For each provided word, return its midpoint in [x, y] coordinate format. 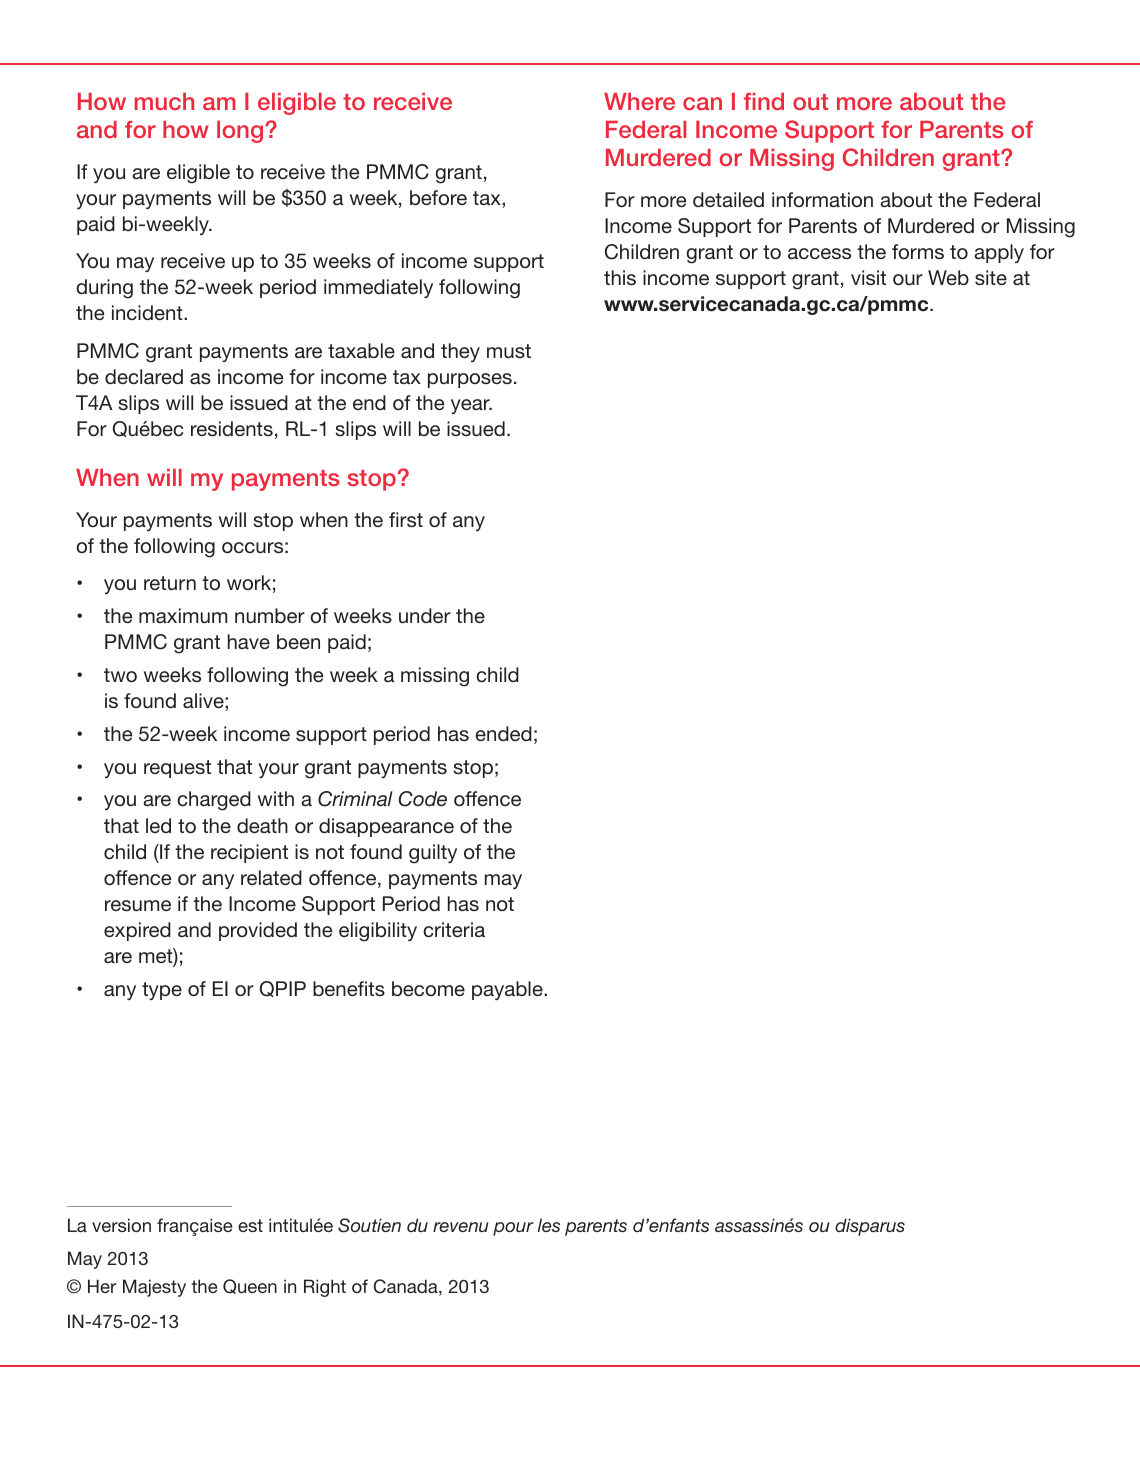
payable [508, 990]
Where [639, 101]
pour [513, 1229]
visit [868, 277]
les [548, 1225]
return [170, 583]
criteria [454, 929]
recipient [249, 853]
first [406, 519]
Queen [250, 1286]
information [822, 199]
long [241, 132]
